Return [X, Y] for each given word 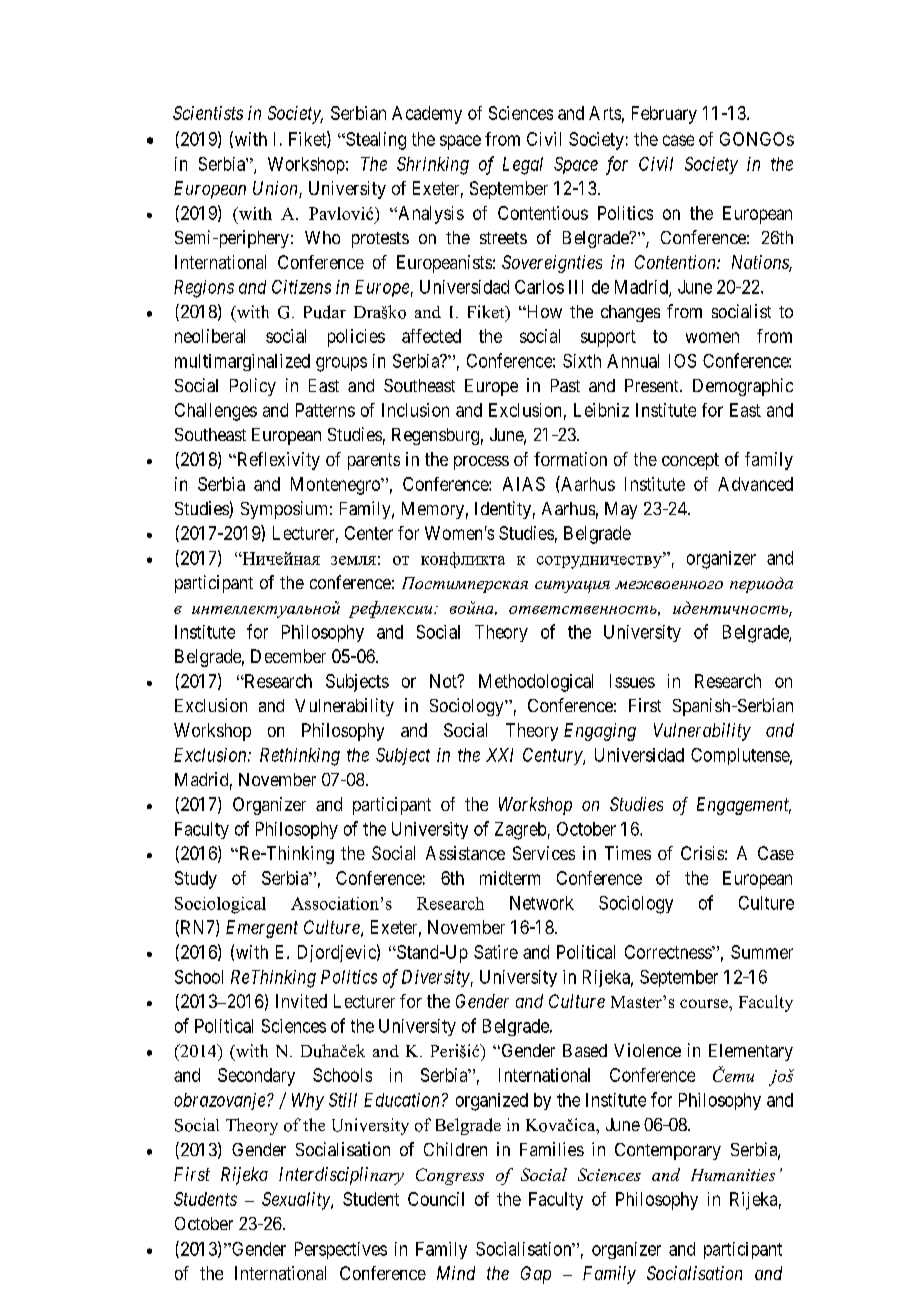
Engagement [744, 806]
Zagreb [520, 831]
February [664, 115]
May [621, 510]
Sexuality [297, 1201]
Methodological [536, 683]
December [288, 656]
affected [431, 336]
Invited [301, 1001]
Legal [523, 166]
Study [196, 880]
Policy [253, 387]
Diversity [436, 978]
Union [276, 189]
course [705, 1003]
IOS [682, 361]
